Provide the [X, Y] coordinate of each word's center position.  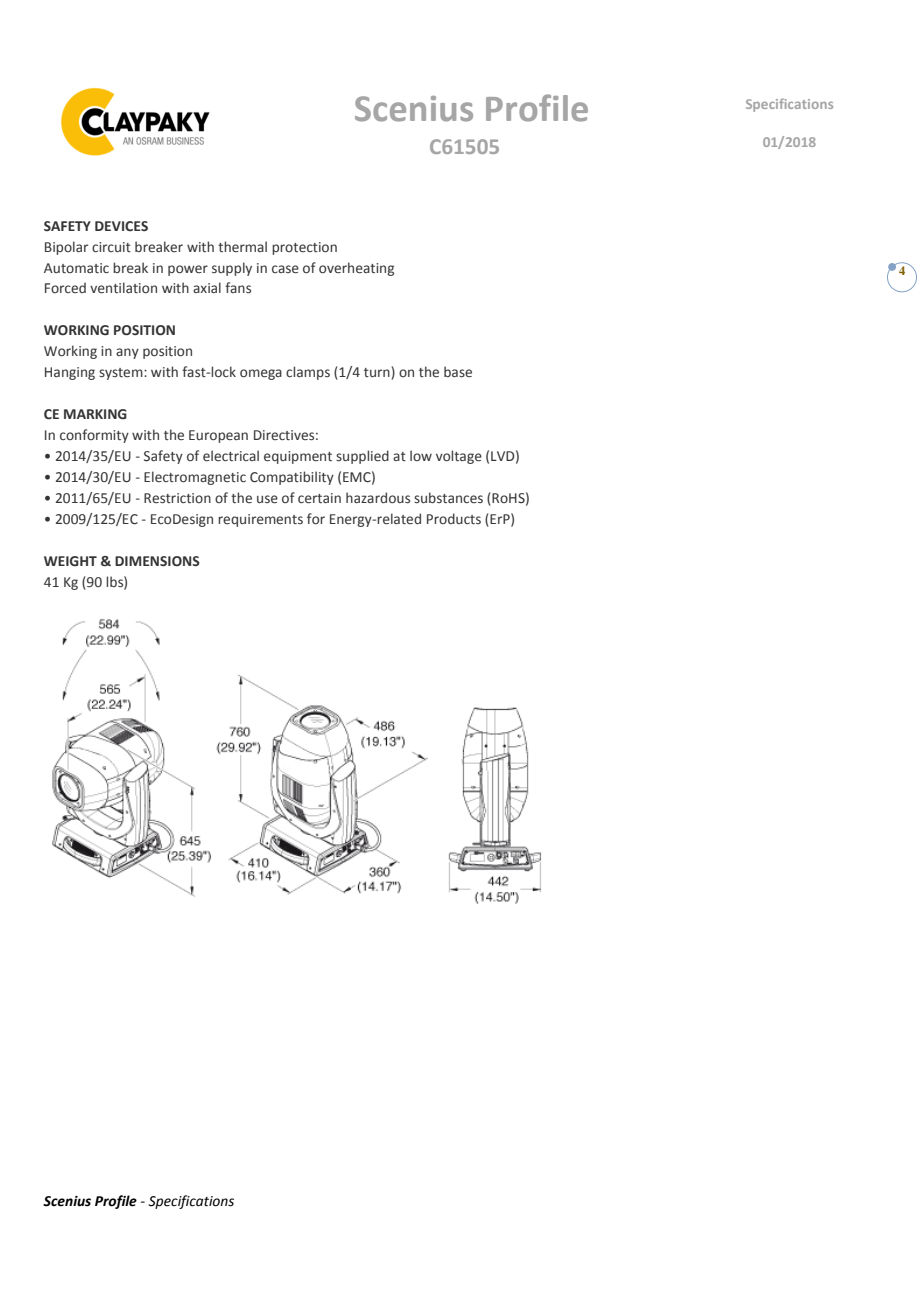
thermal [242, 246]
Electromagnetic [195, 478]
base [458, 371]
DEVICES [121, 226]
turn [378, 373]
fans [238, 287]
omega [261, 374]
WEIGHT [70, 561]
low [421, 455]
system [122, 374]
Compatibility [292, 478]
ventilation [123, 288]
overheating [356, 269]
